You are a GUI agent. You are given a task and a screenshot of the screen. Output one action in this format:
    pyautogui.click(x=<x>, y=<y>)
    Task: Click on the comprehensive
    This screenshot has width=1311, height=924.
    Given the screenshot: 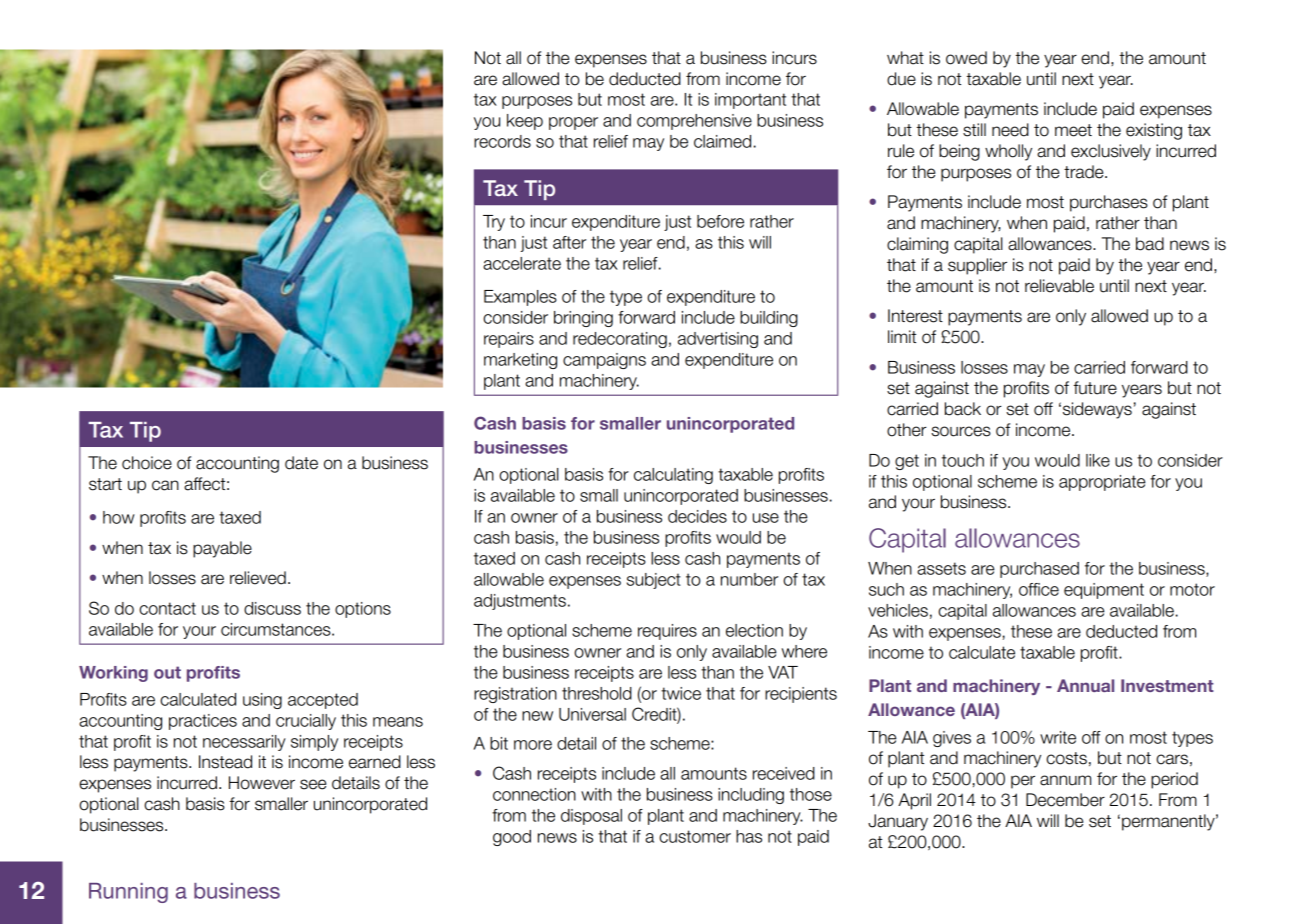 What is the action you would take?
    pyautogui.click(x=694, y=122)
